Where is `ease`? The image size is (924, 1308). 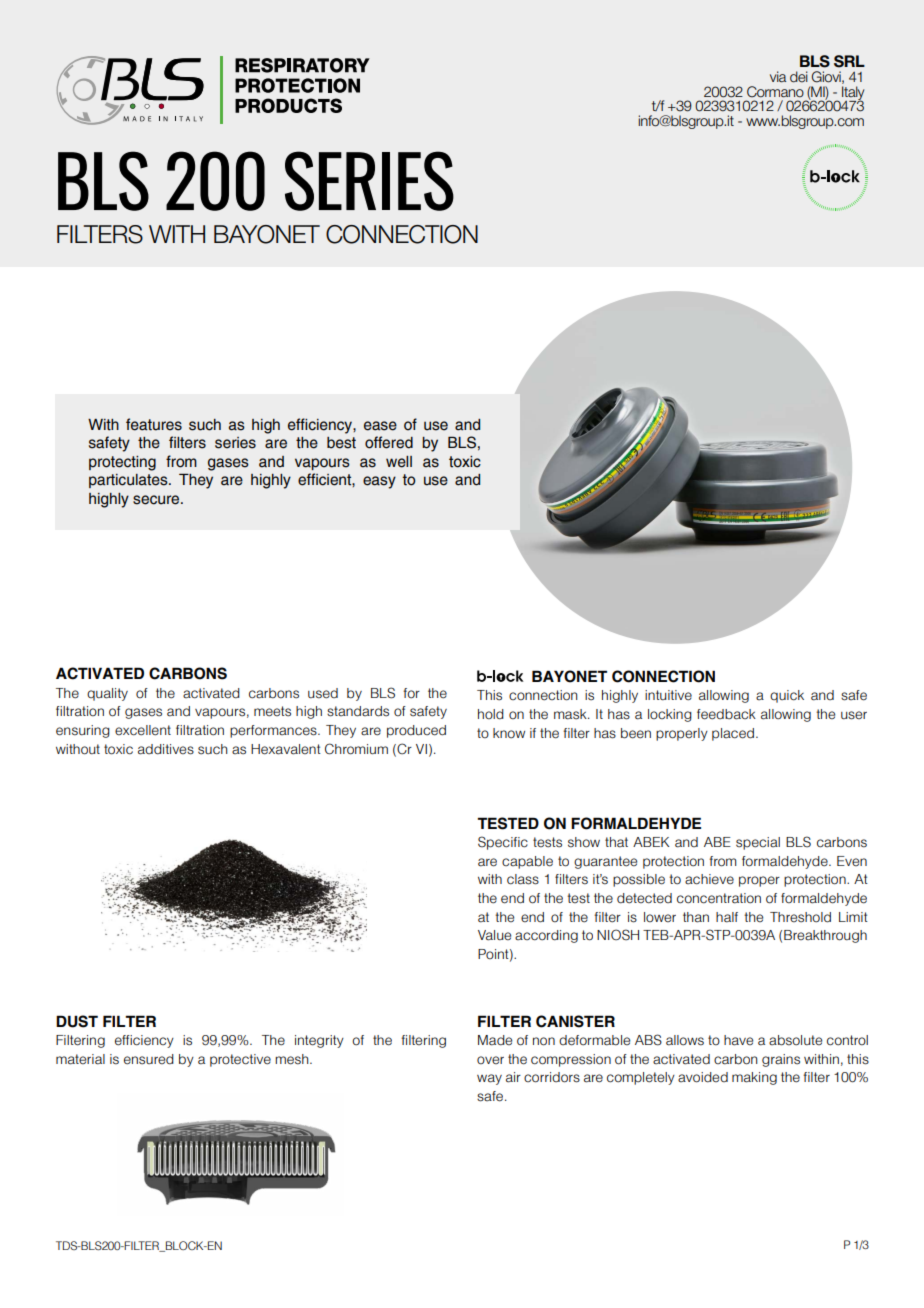
ease is located at coordinates (380, 426).
